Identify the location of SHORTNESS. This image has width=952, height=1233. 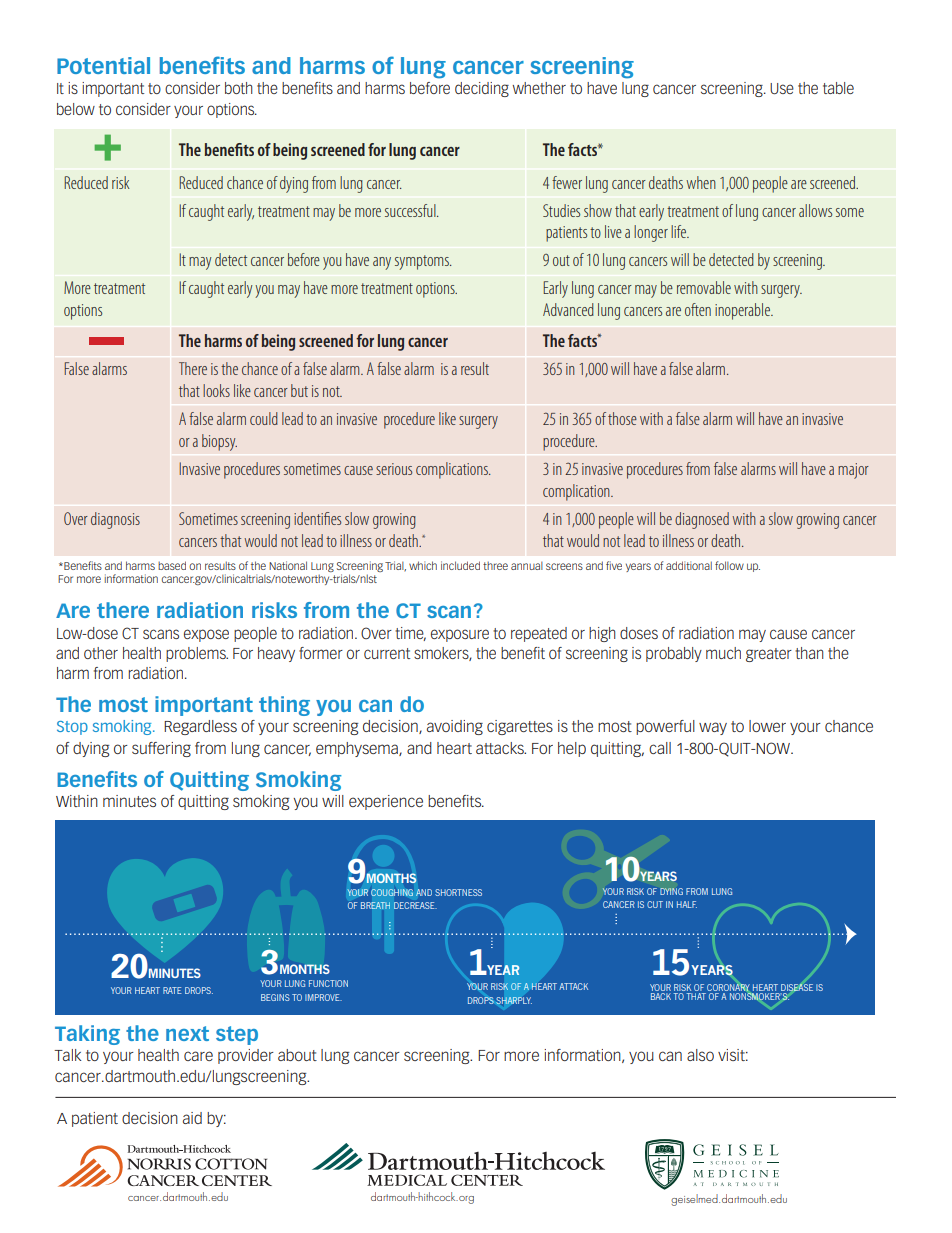
(458, 892).
